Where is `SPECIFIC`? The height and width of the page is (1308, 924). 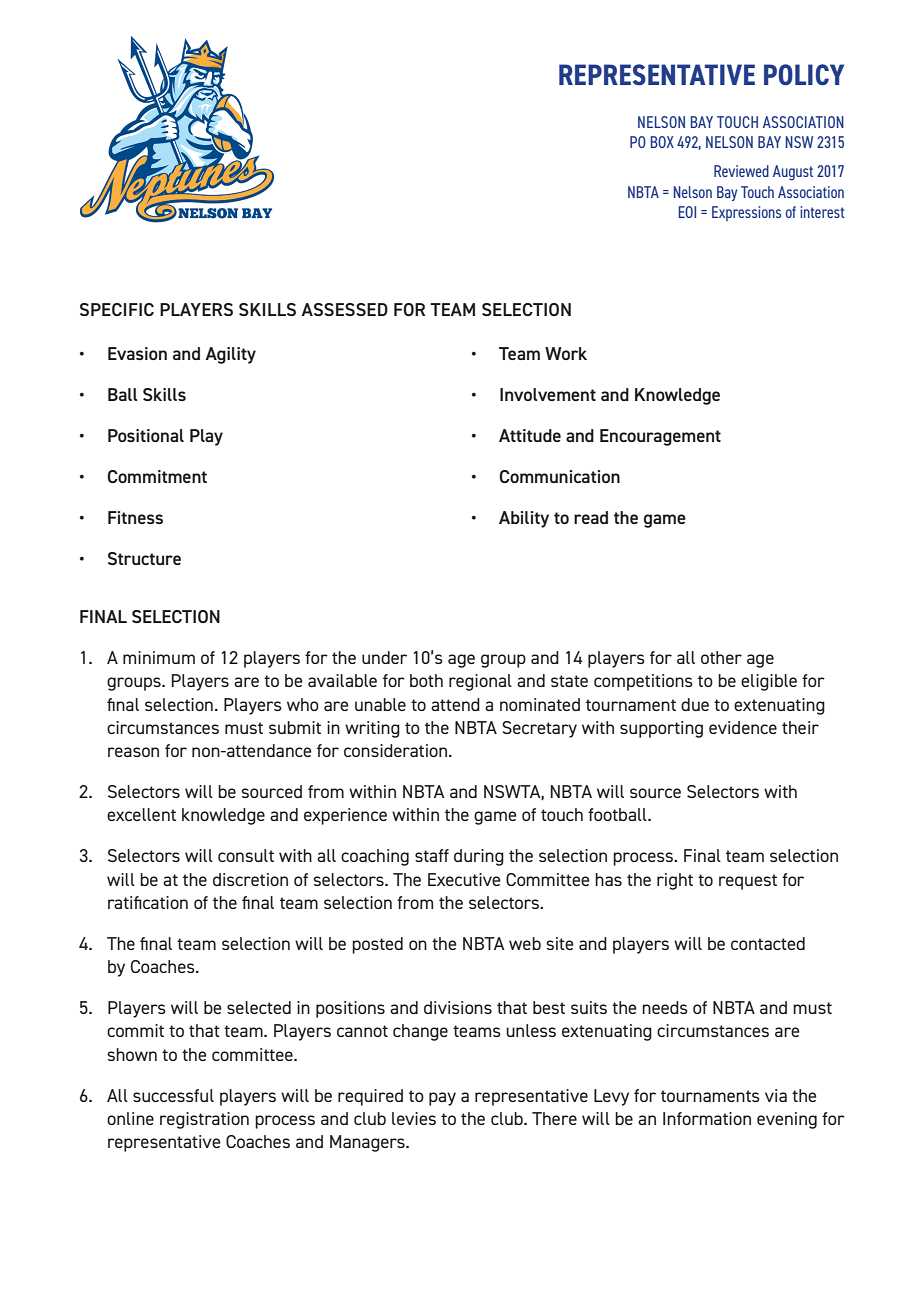 SPECIFIC is located at coordinates (117, 309).
